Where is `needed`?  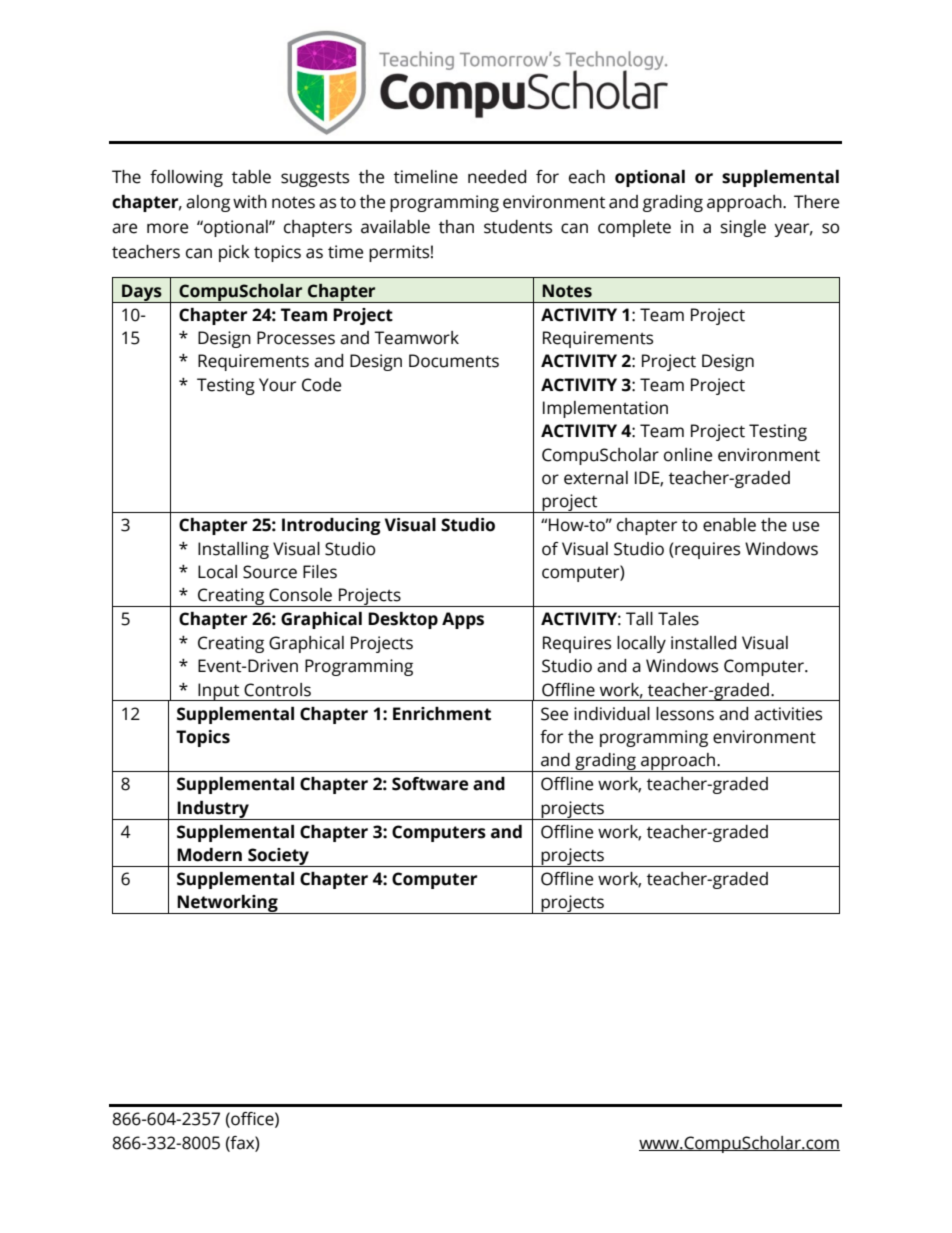 needed is located at coordinates (497, 177).
